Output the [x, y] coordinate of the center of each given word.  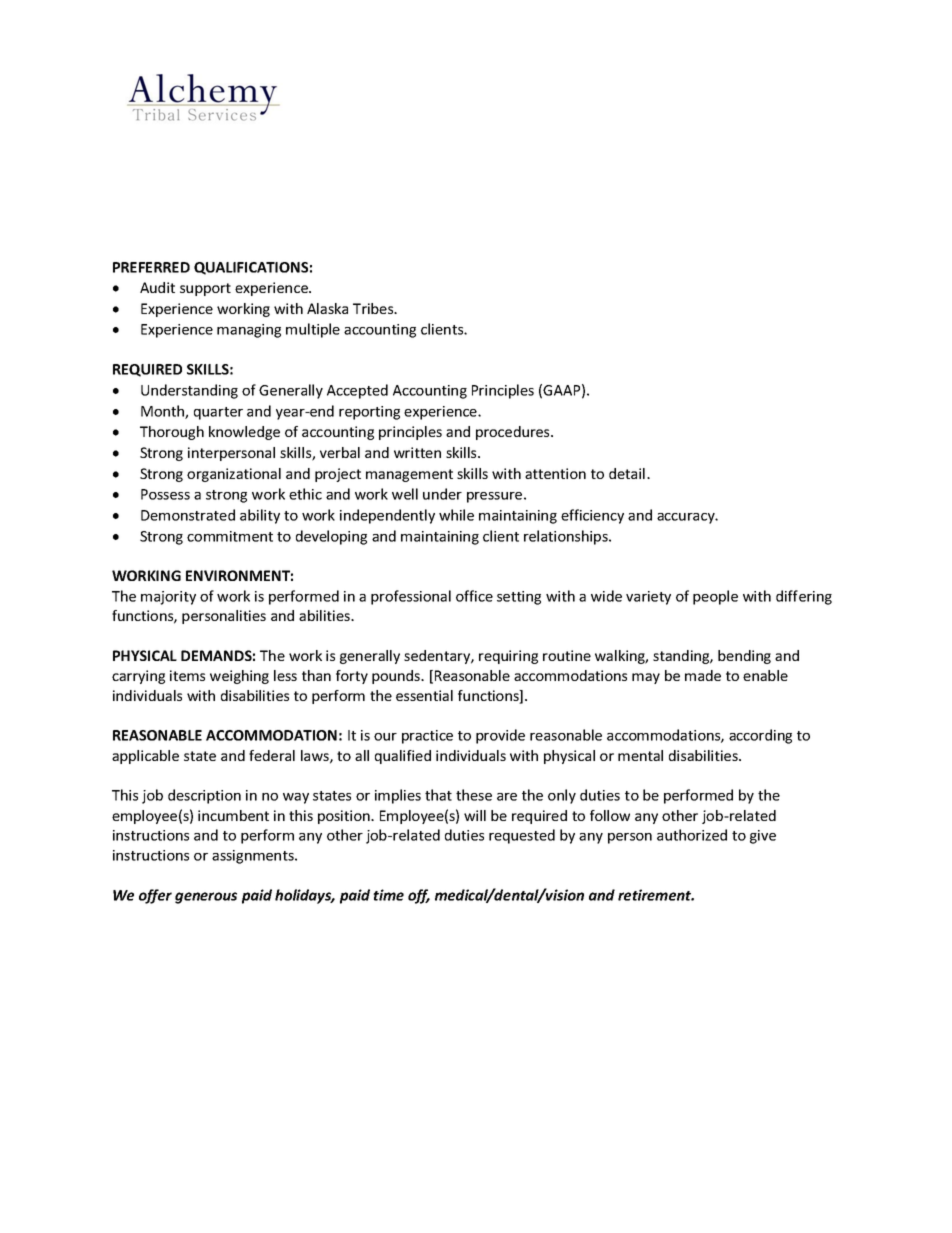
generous [206, 898]
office [474, 596]
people [715, 597]
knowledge [244, 433]
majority [168, 598]
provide [500, 736]
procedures [514, 433]
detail [627, 473]
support [205, 289]
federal [272, 755]
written [417, 452]
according [760, 736]
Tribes [374, 308]
